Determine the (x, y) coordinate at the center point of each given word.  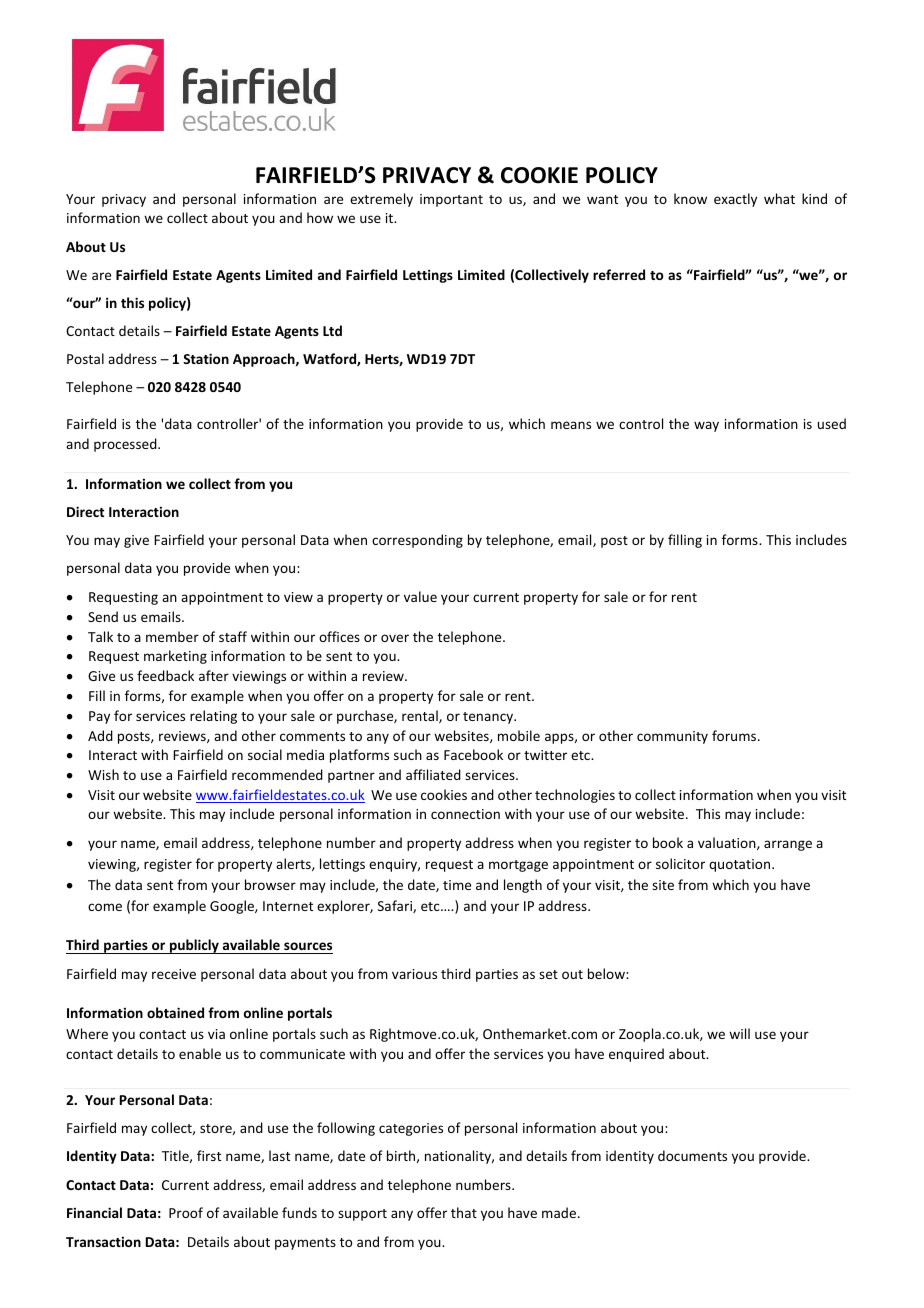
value (420, 596)
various (414, 974)
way (706, 426)
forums (735, 735)
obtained (175, 1012)
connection (465, 814)
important (451, 200)
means (571, 425)
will (739, 1033)
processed (126, 445)
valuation (728, 843)
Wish (103, 774)
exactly (735, 200)
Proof (186, 1212)
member (172, 636)
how (320, 217)
